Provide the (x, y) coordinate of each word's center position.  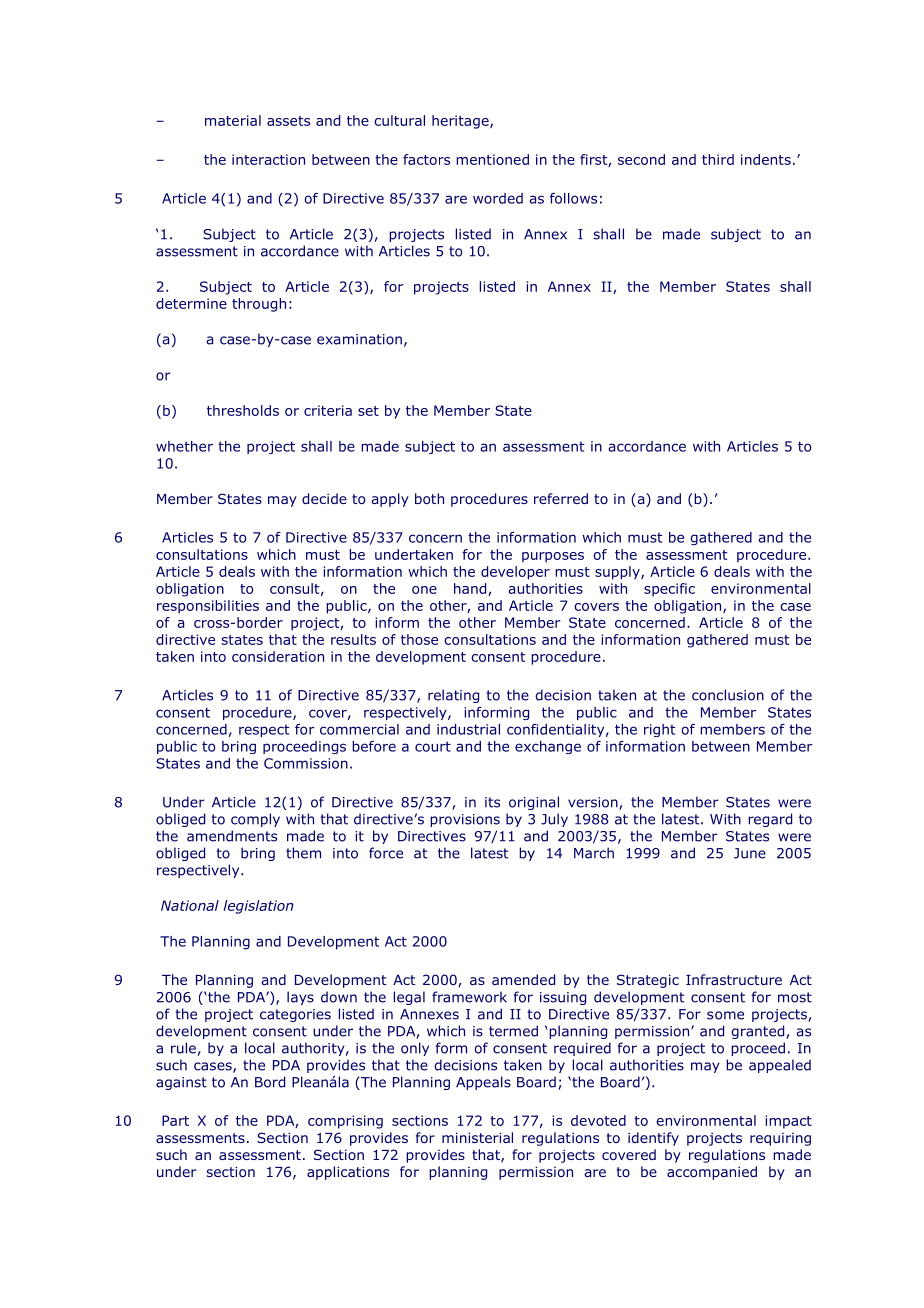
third (718, 159)
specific (669, 590)
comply (255, 820)
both (429, 498)
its (492, 802)
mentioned (492, 159)
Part (175, 1120)
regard (770, 820)
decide (324, 498)
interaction (268, 159)
